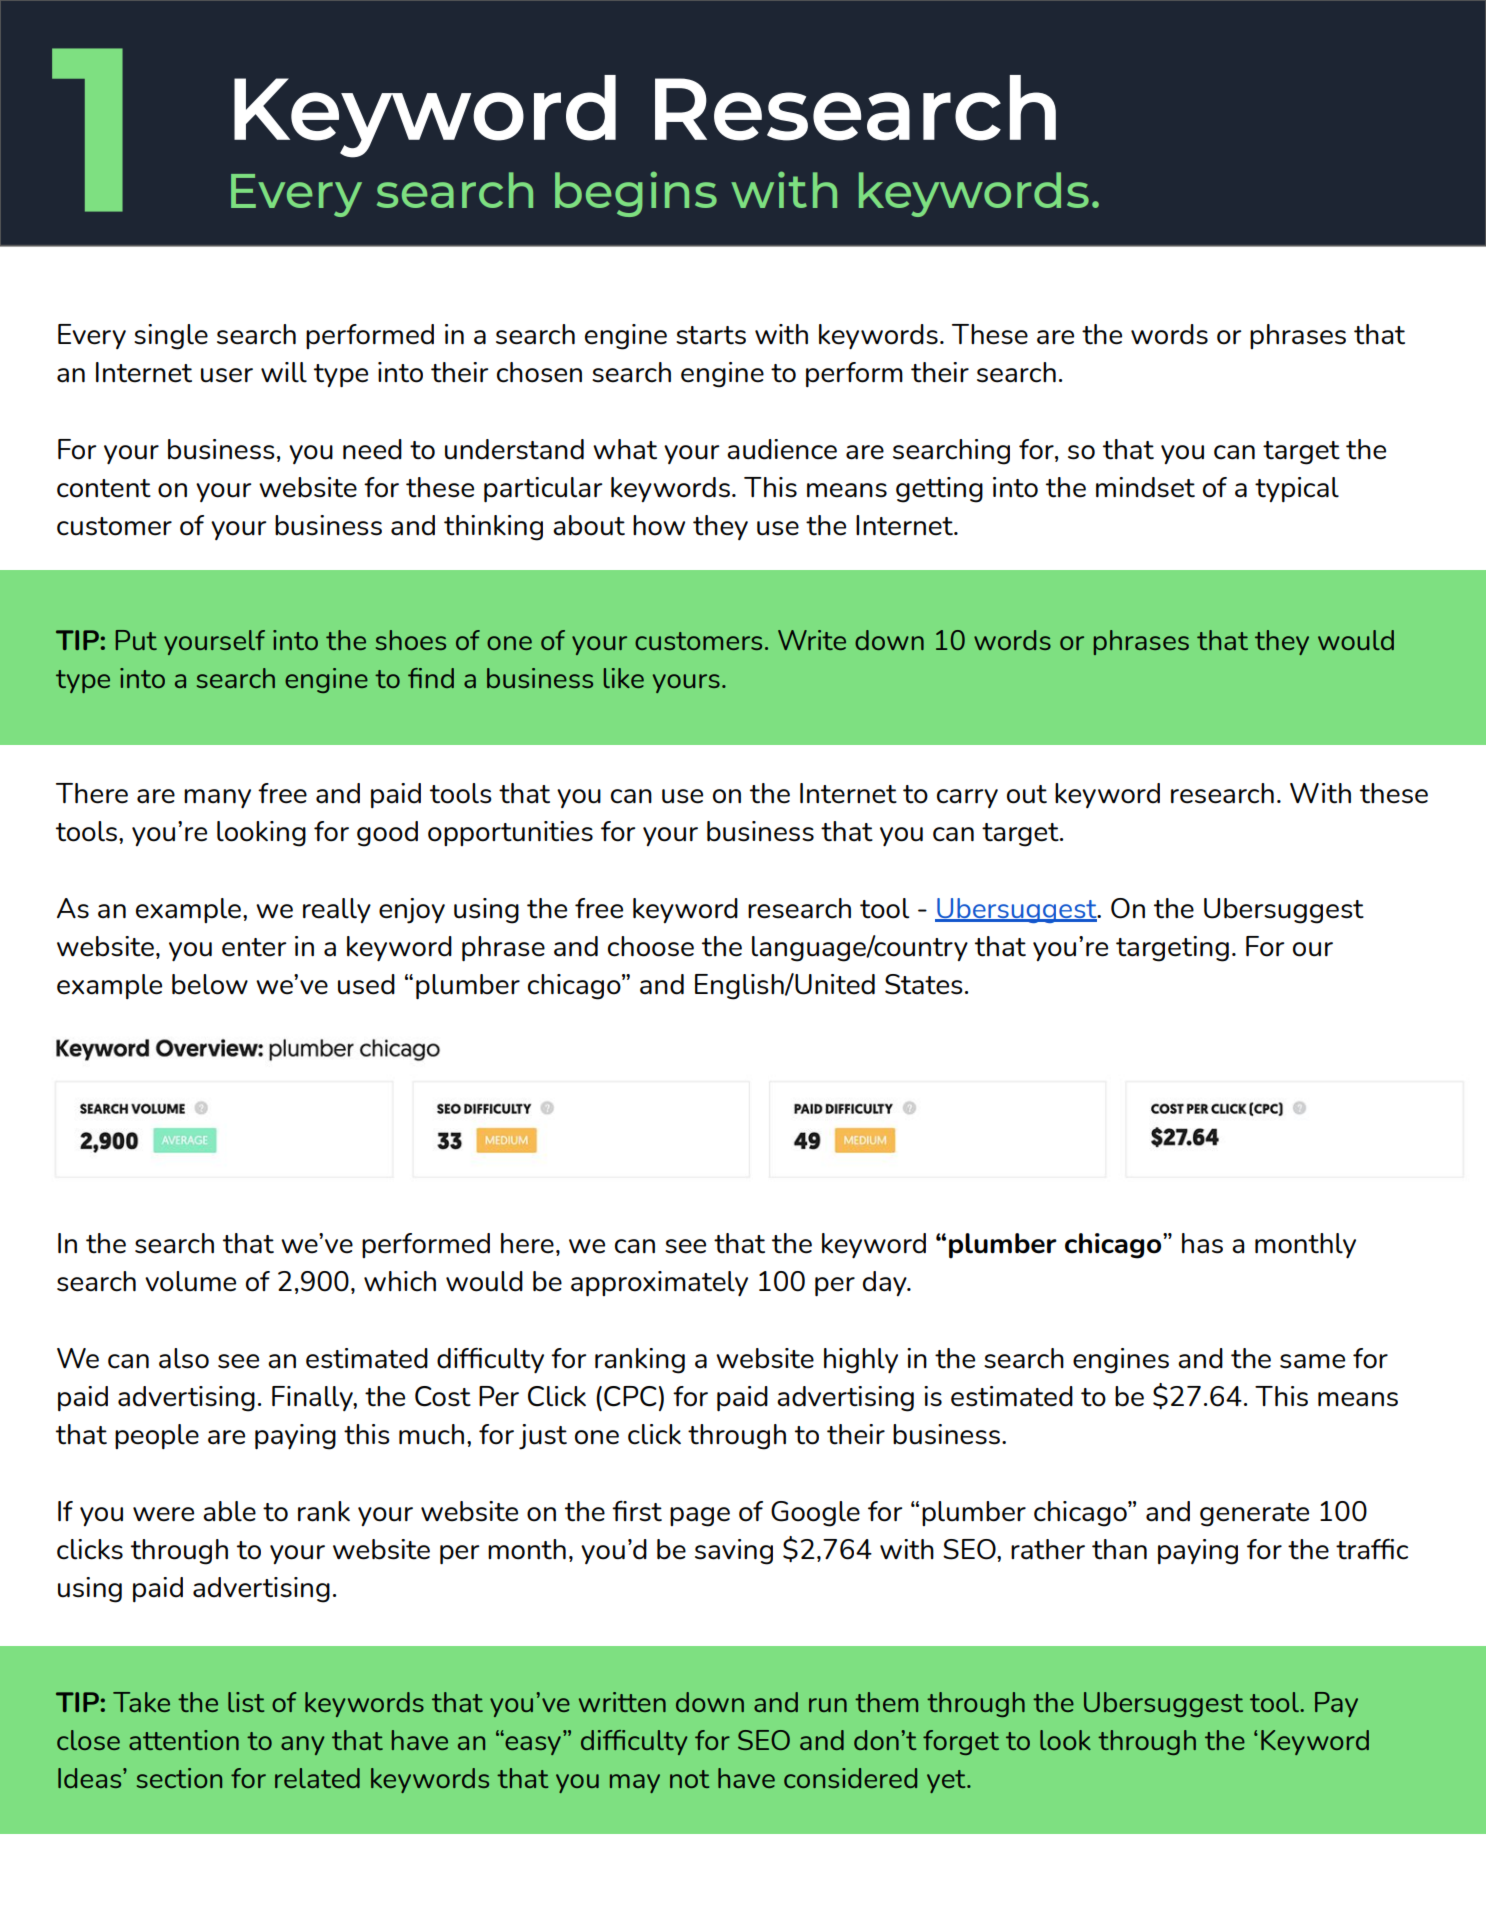  I want to click on forget, so click(961, 1742).
